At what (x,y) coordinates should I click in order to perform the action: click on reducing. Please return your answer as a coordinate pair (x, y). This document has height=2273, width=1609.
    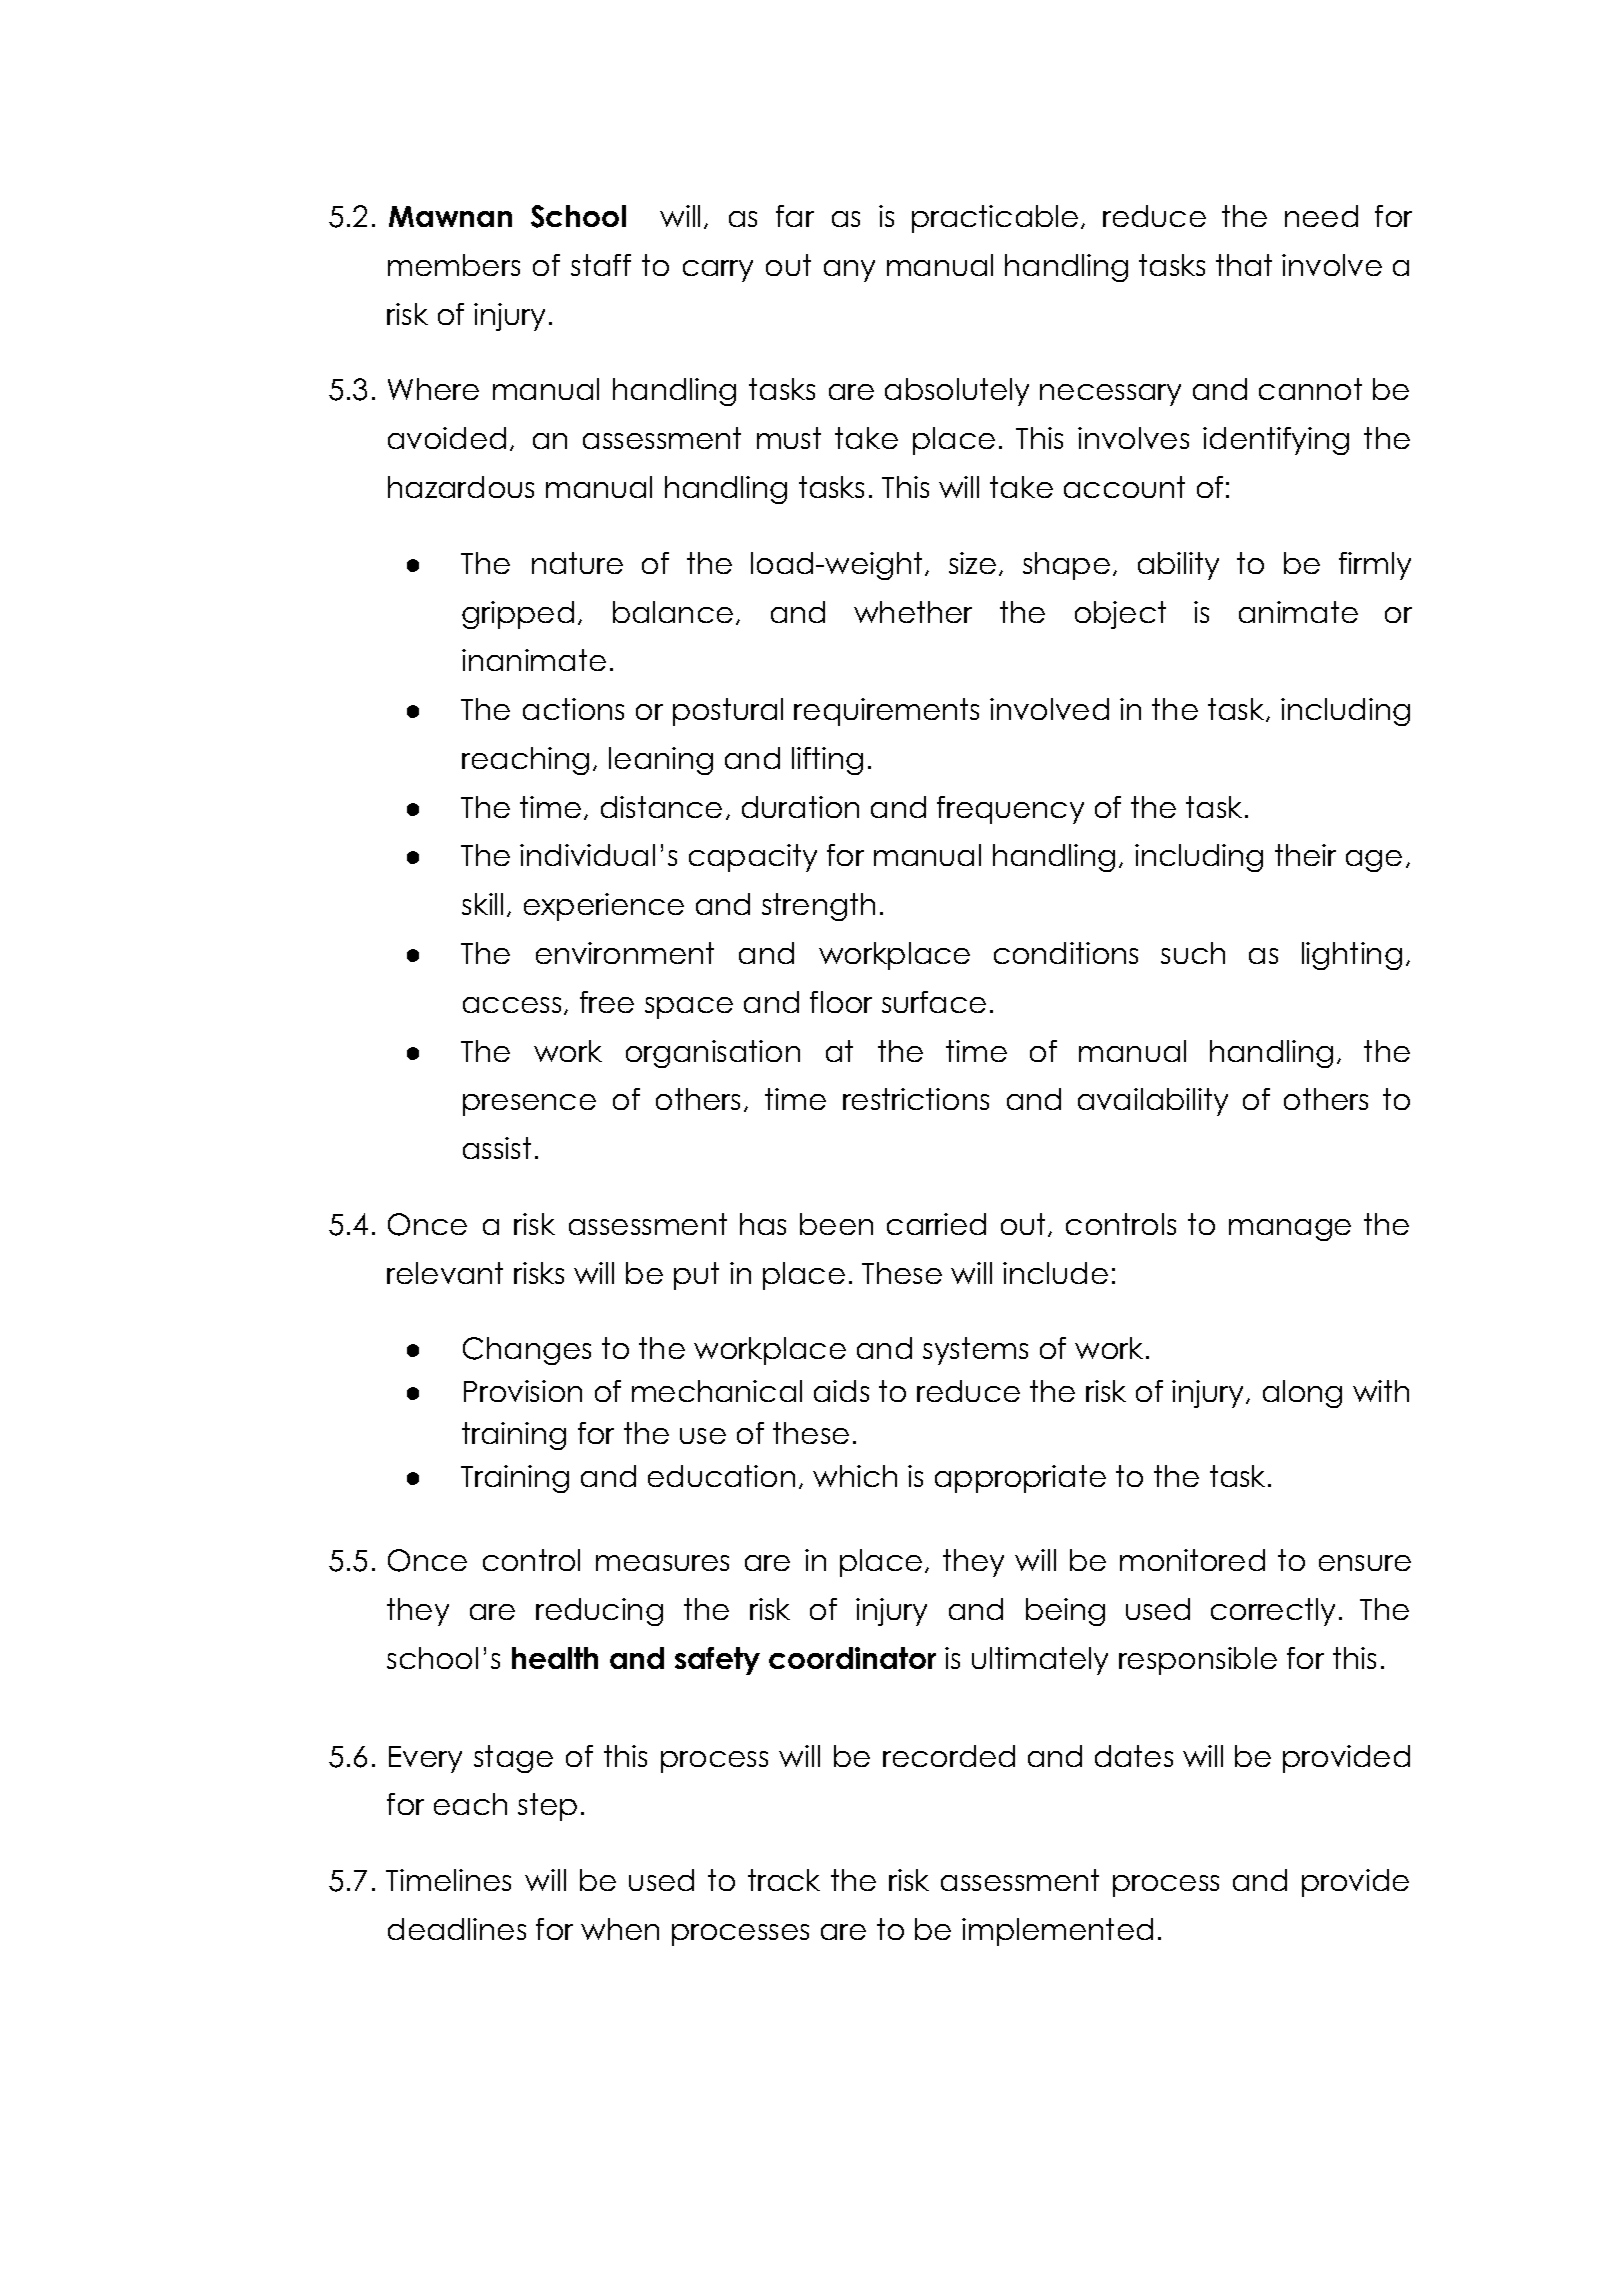
    Looking at the image, I should click on (599, 1612).
